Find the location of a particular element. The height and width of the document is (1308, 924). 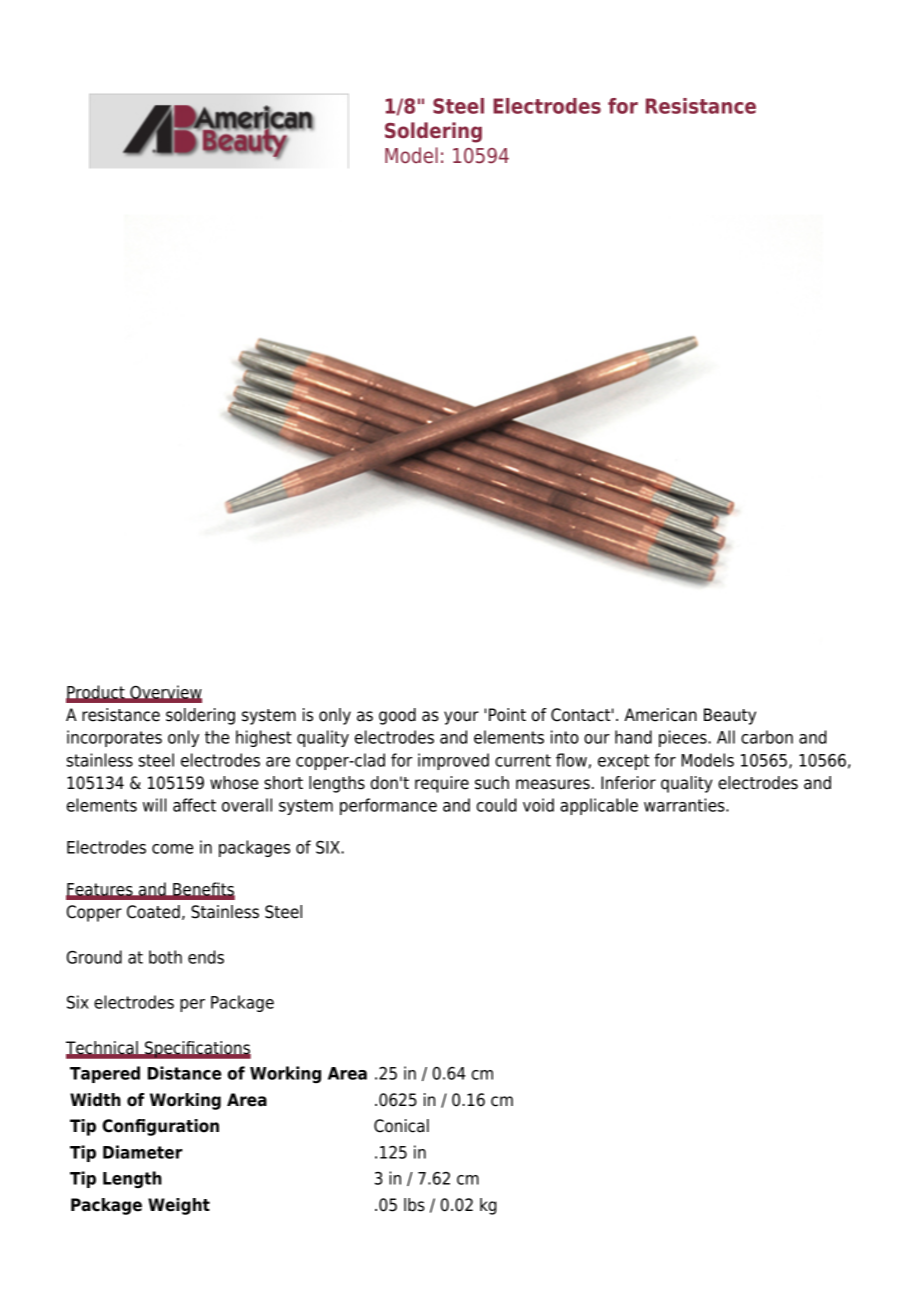

Distance is located at coordinates (184, 1073).
